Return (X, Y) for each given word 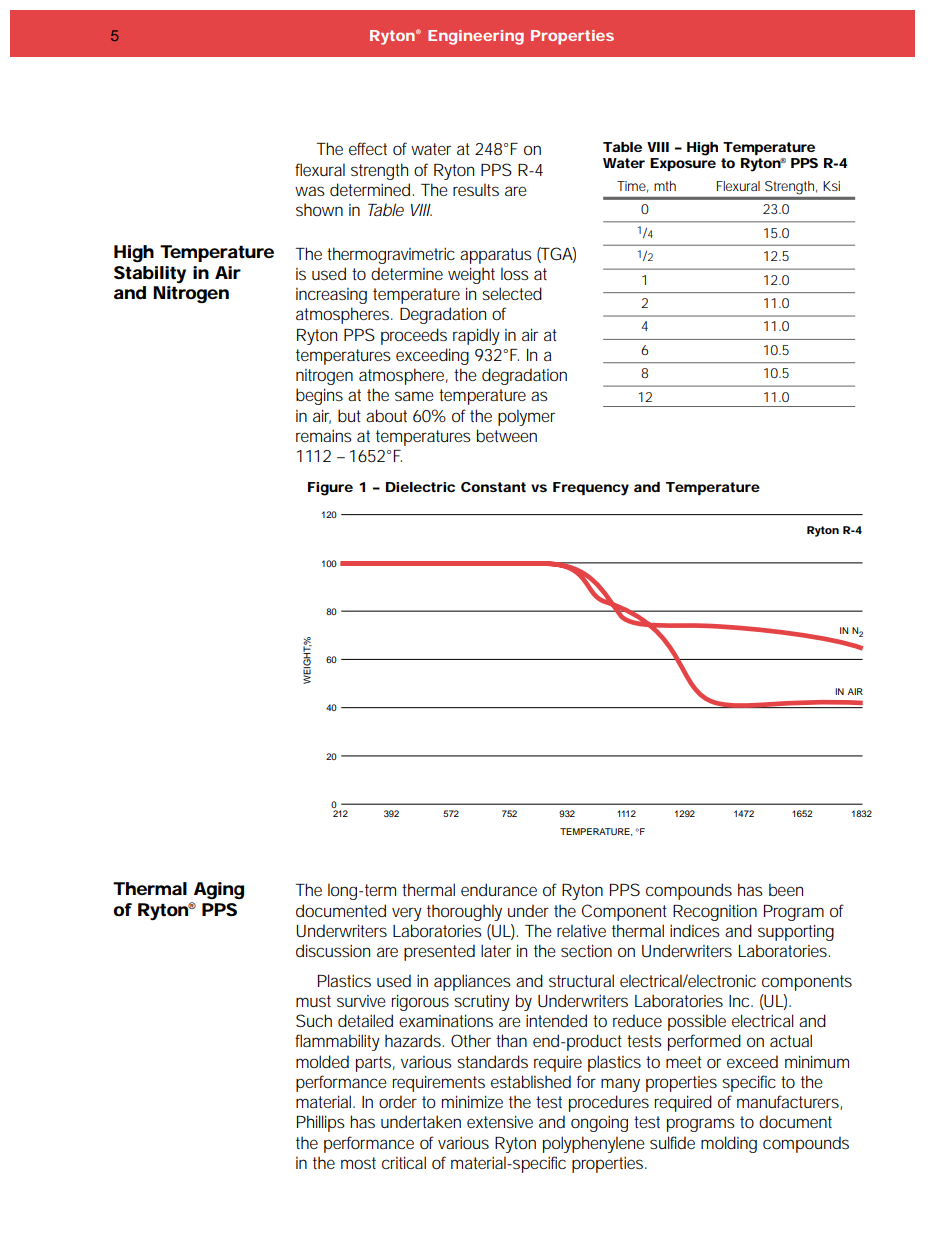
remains (324, 436)
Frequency (591, 489)
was (310, 191)
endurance (499, 889)
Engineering (476, 37)
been (786, 889)
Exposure (683, 163)
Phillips (321, 1123)
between (507, 435)
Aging (219, 891)
